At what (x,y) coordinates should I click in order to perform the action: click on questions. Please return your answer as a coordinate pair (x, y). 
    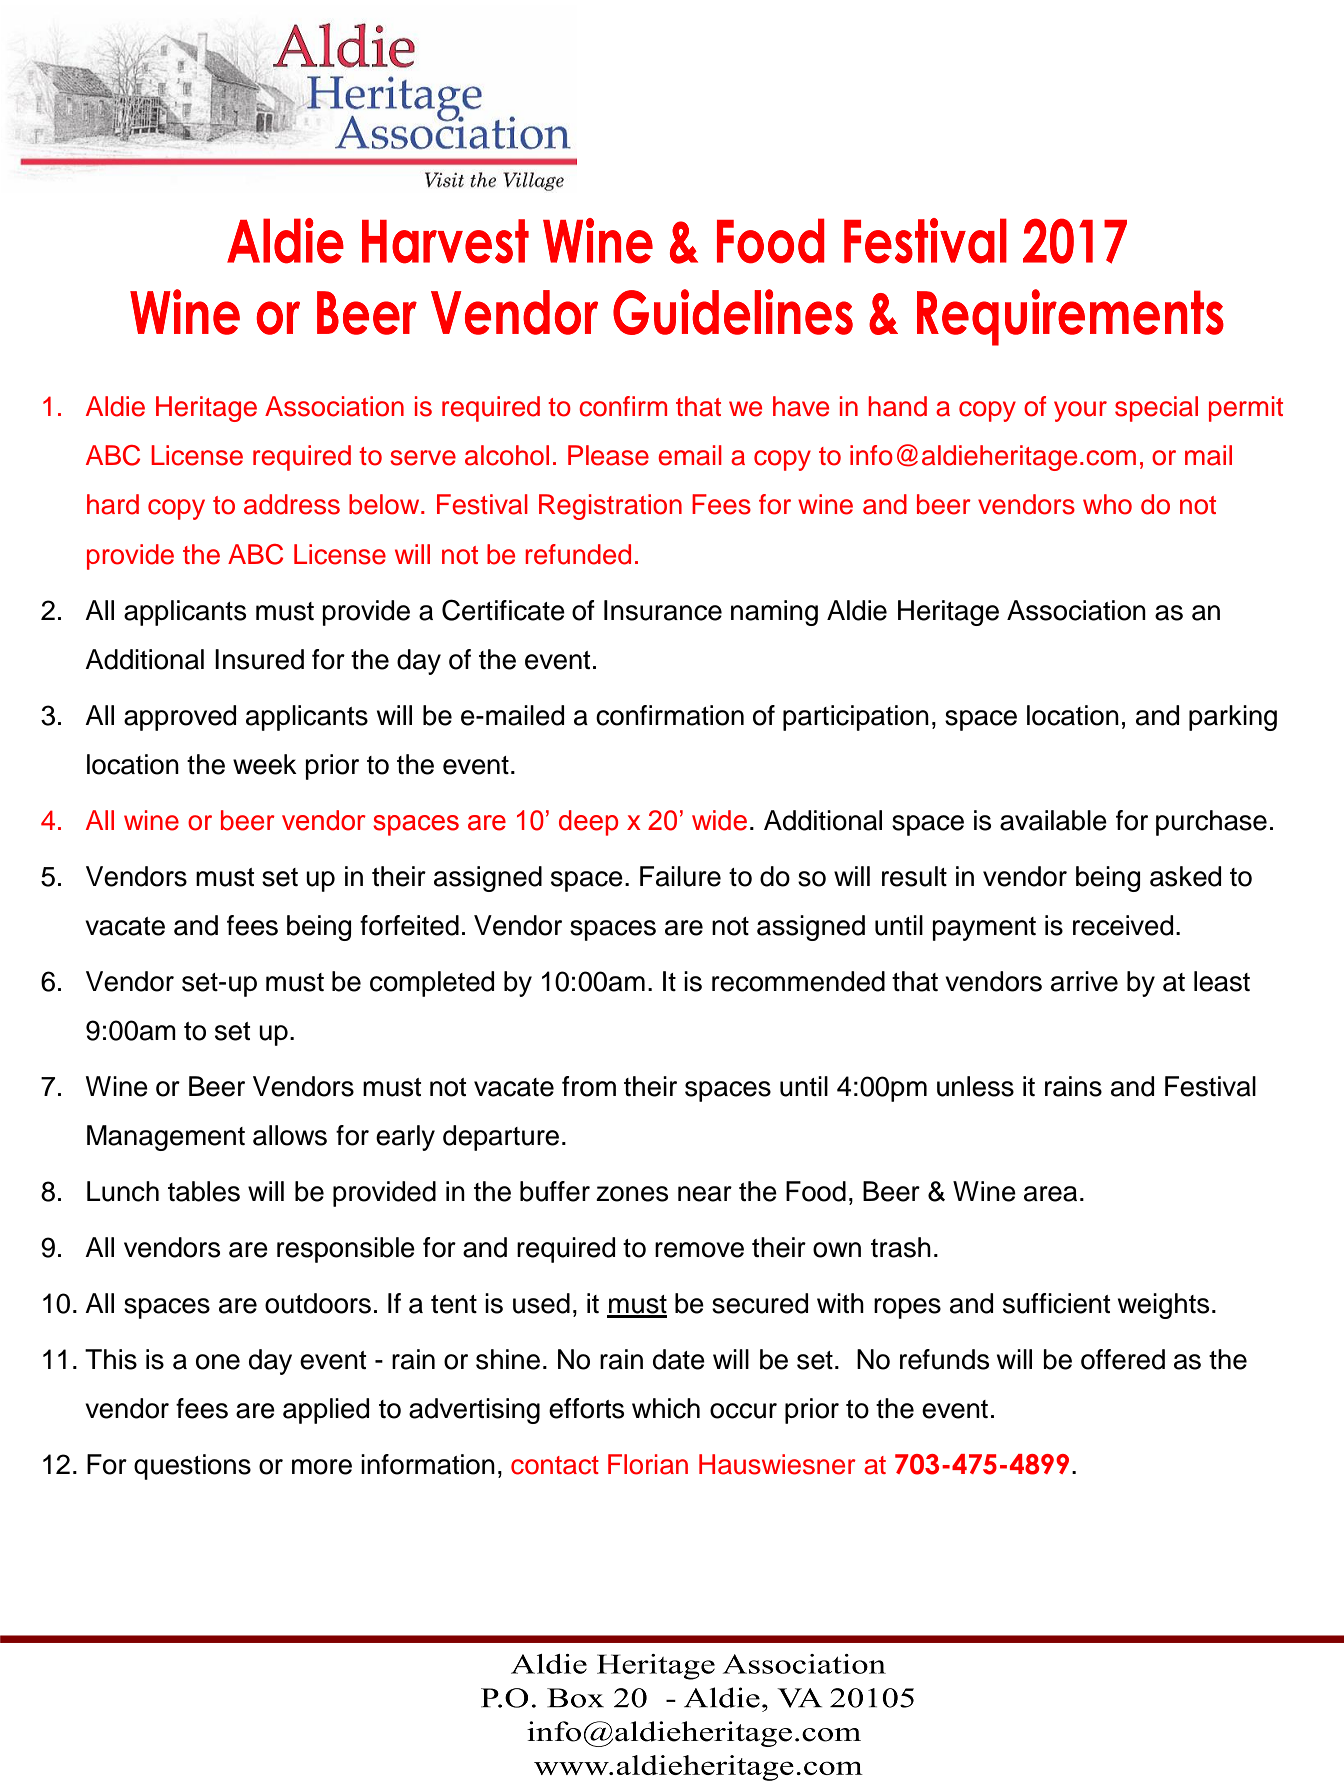
    Looking at the image, I should click on (192, 1467).
